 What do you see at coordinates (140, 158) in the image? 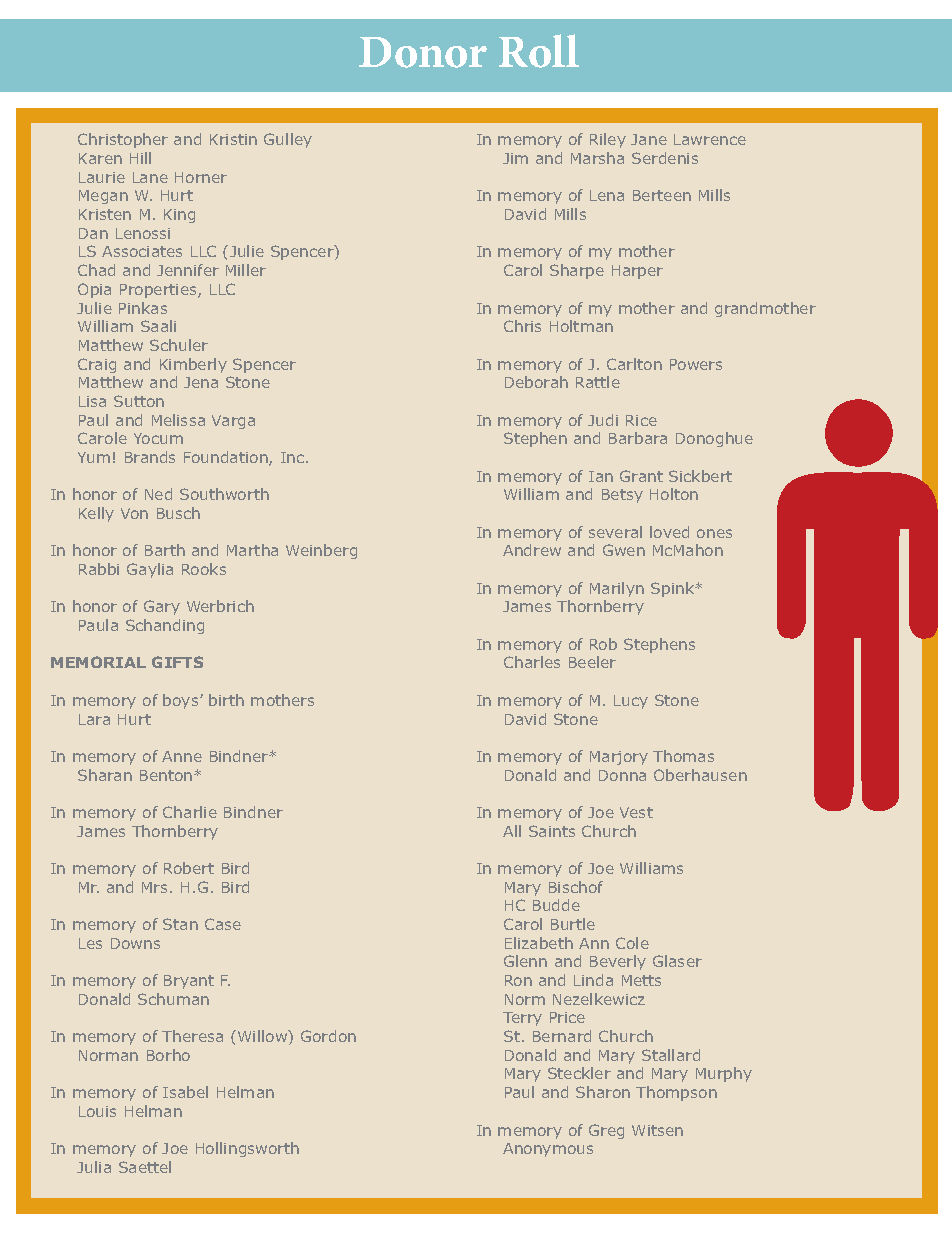
I see `Hill` at bounding box center [140, 158].
